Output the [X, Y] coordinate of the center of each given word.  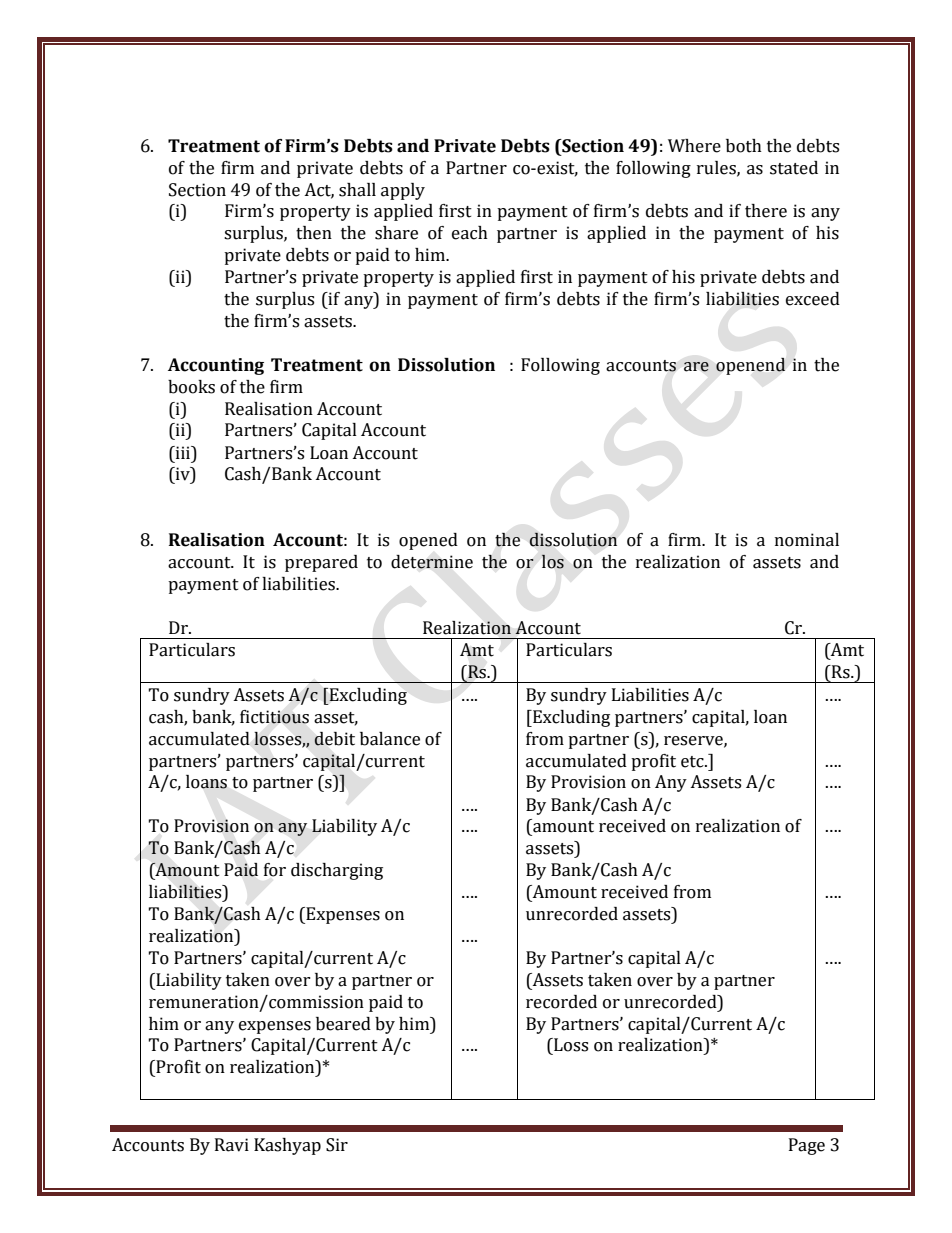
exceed [813, 299]
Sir [337, 1145]
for [275, 870]
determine [432, 562]
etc [693, 762]
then [314, 233]
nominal [807, 540]
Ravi [232, 1145]
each [470, 233]
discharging [337, 871]
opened [428, 541]
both [744, 146]
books [191, 387]
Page [807, 1146]
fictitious [274, 717]
